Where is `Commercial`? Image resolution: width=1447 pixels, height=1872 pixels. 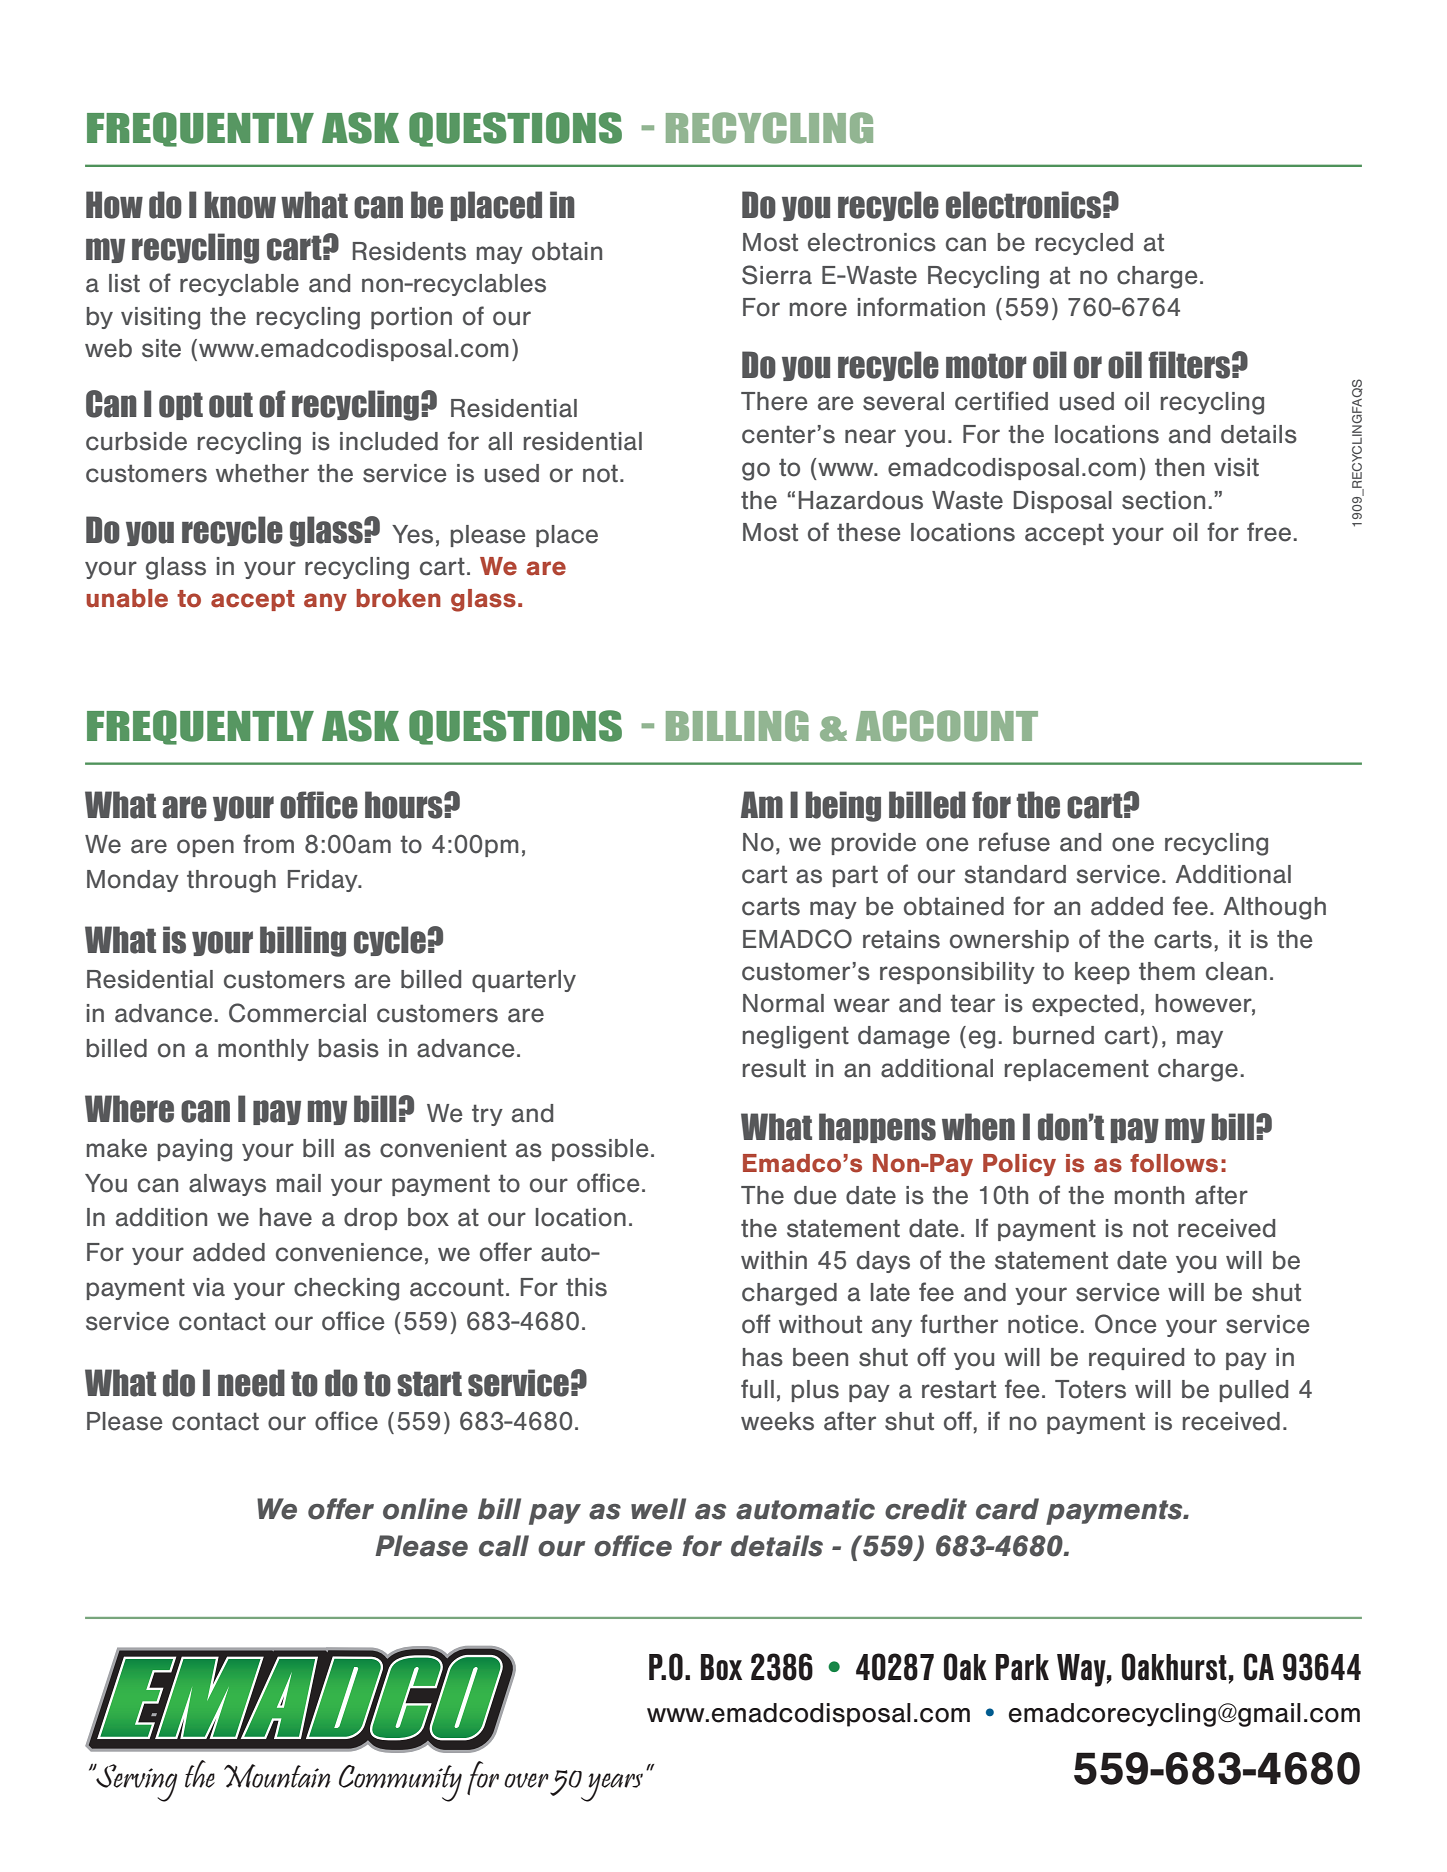 Commercial is located at coordinates (297, 1013).
